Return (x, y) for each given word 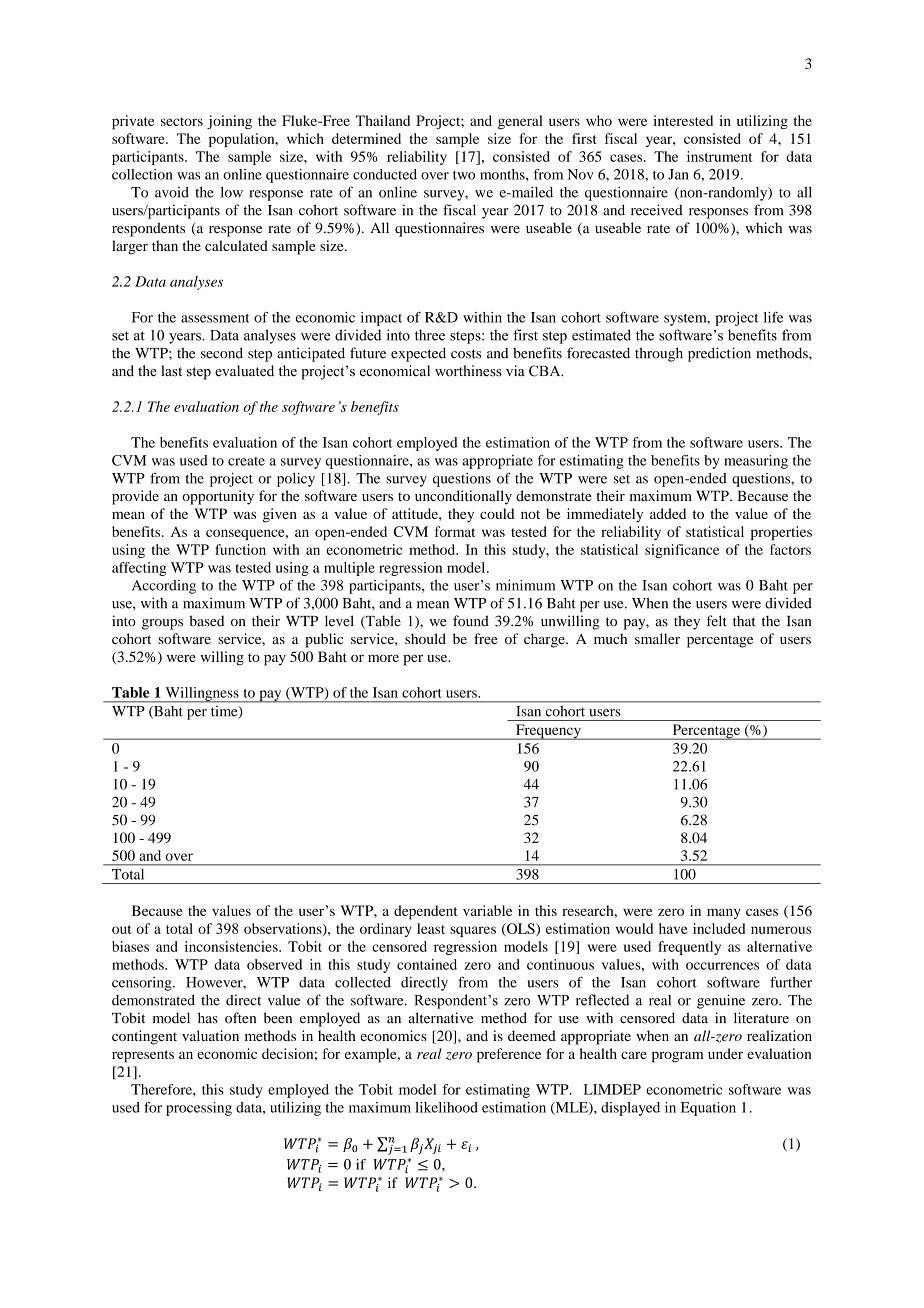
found (471, 621)
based (206, 621)
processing (199, 1109)
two (464, 175)
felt (717, 621)
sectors (182, 121)
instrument (719, 156)
